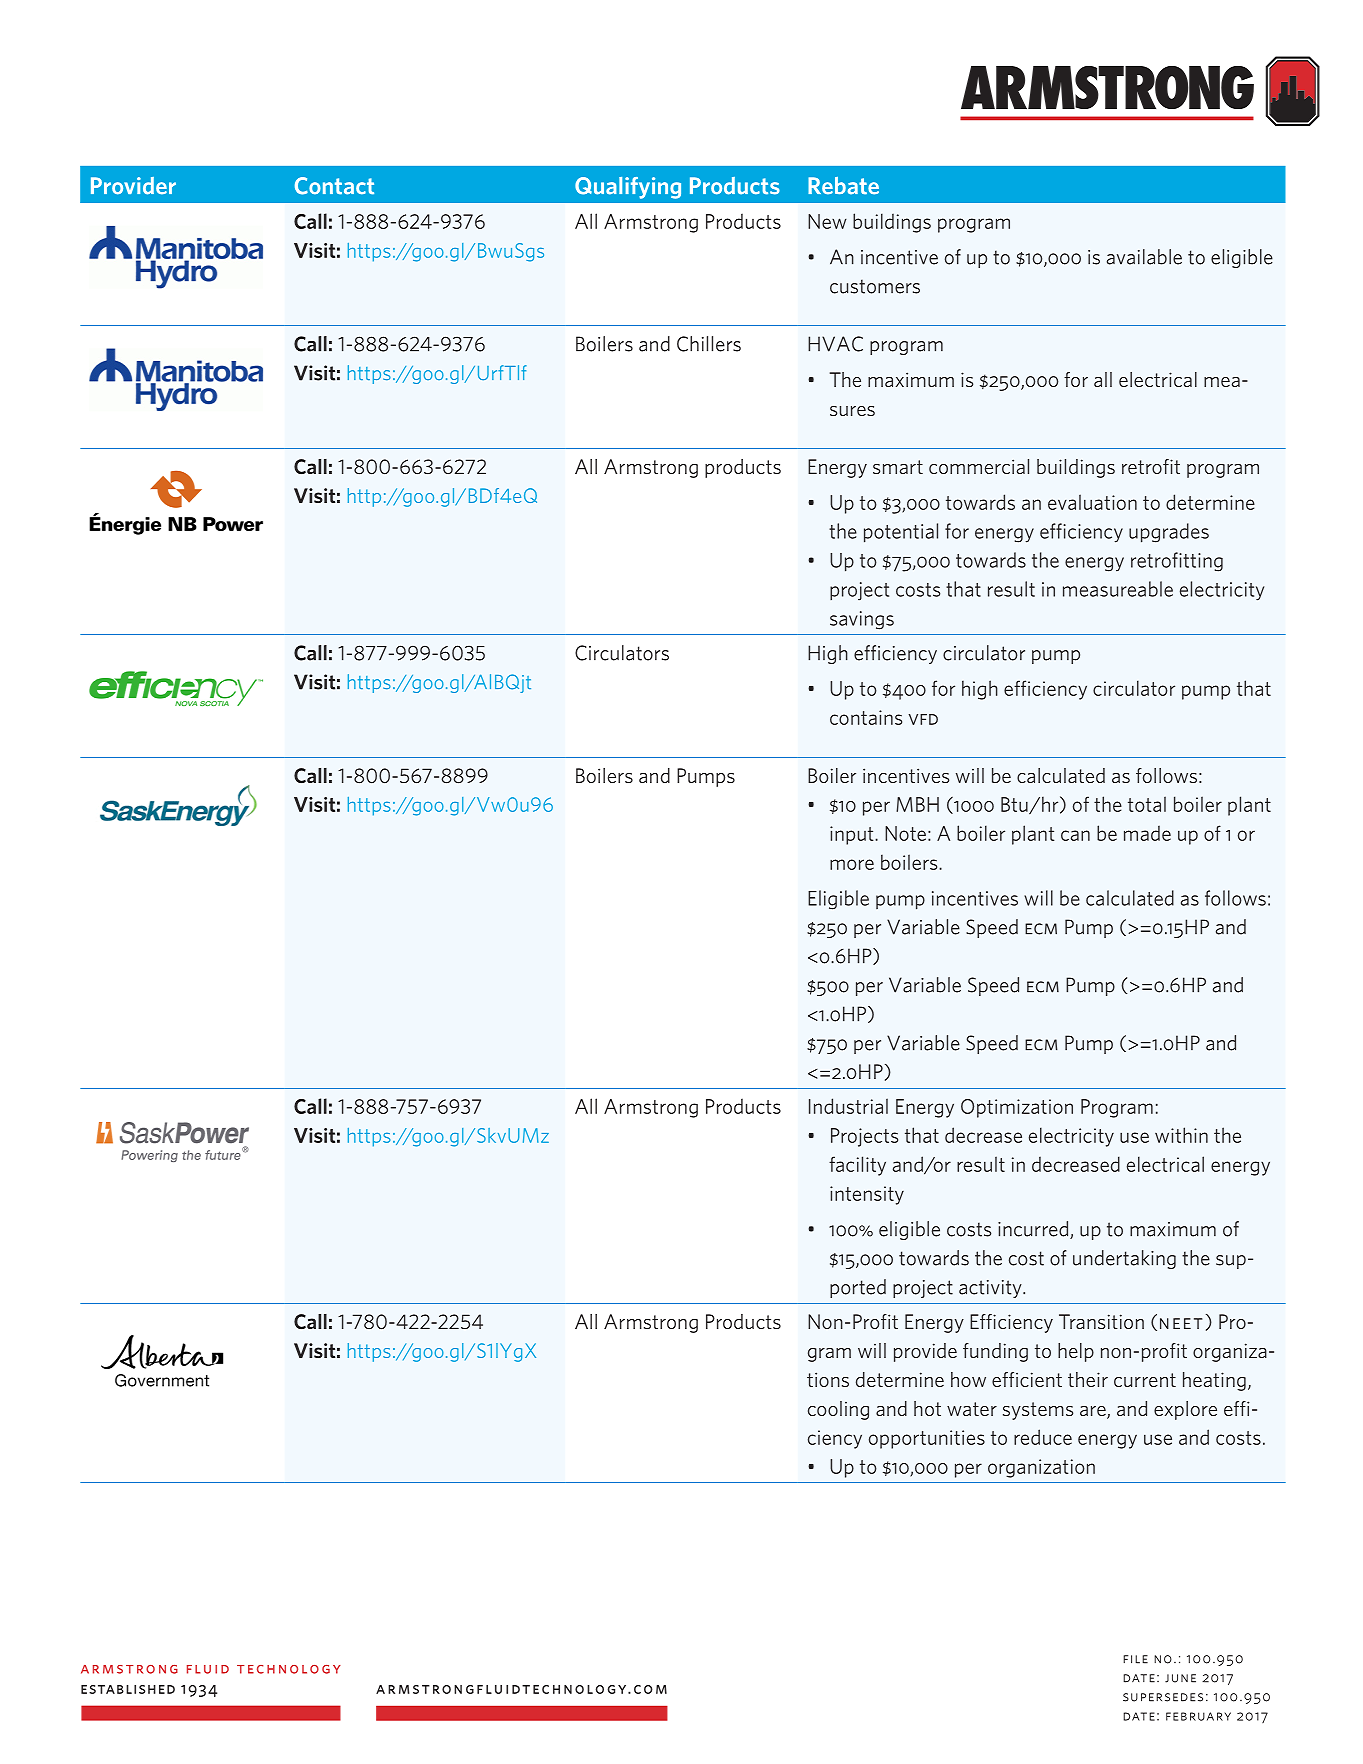 The image size is (1363, 1764). What do you see at coordinates (838, 1410) in the page?
I see `cooling` at bounding box center [838, 1410].
